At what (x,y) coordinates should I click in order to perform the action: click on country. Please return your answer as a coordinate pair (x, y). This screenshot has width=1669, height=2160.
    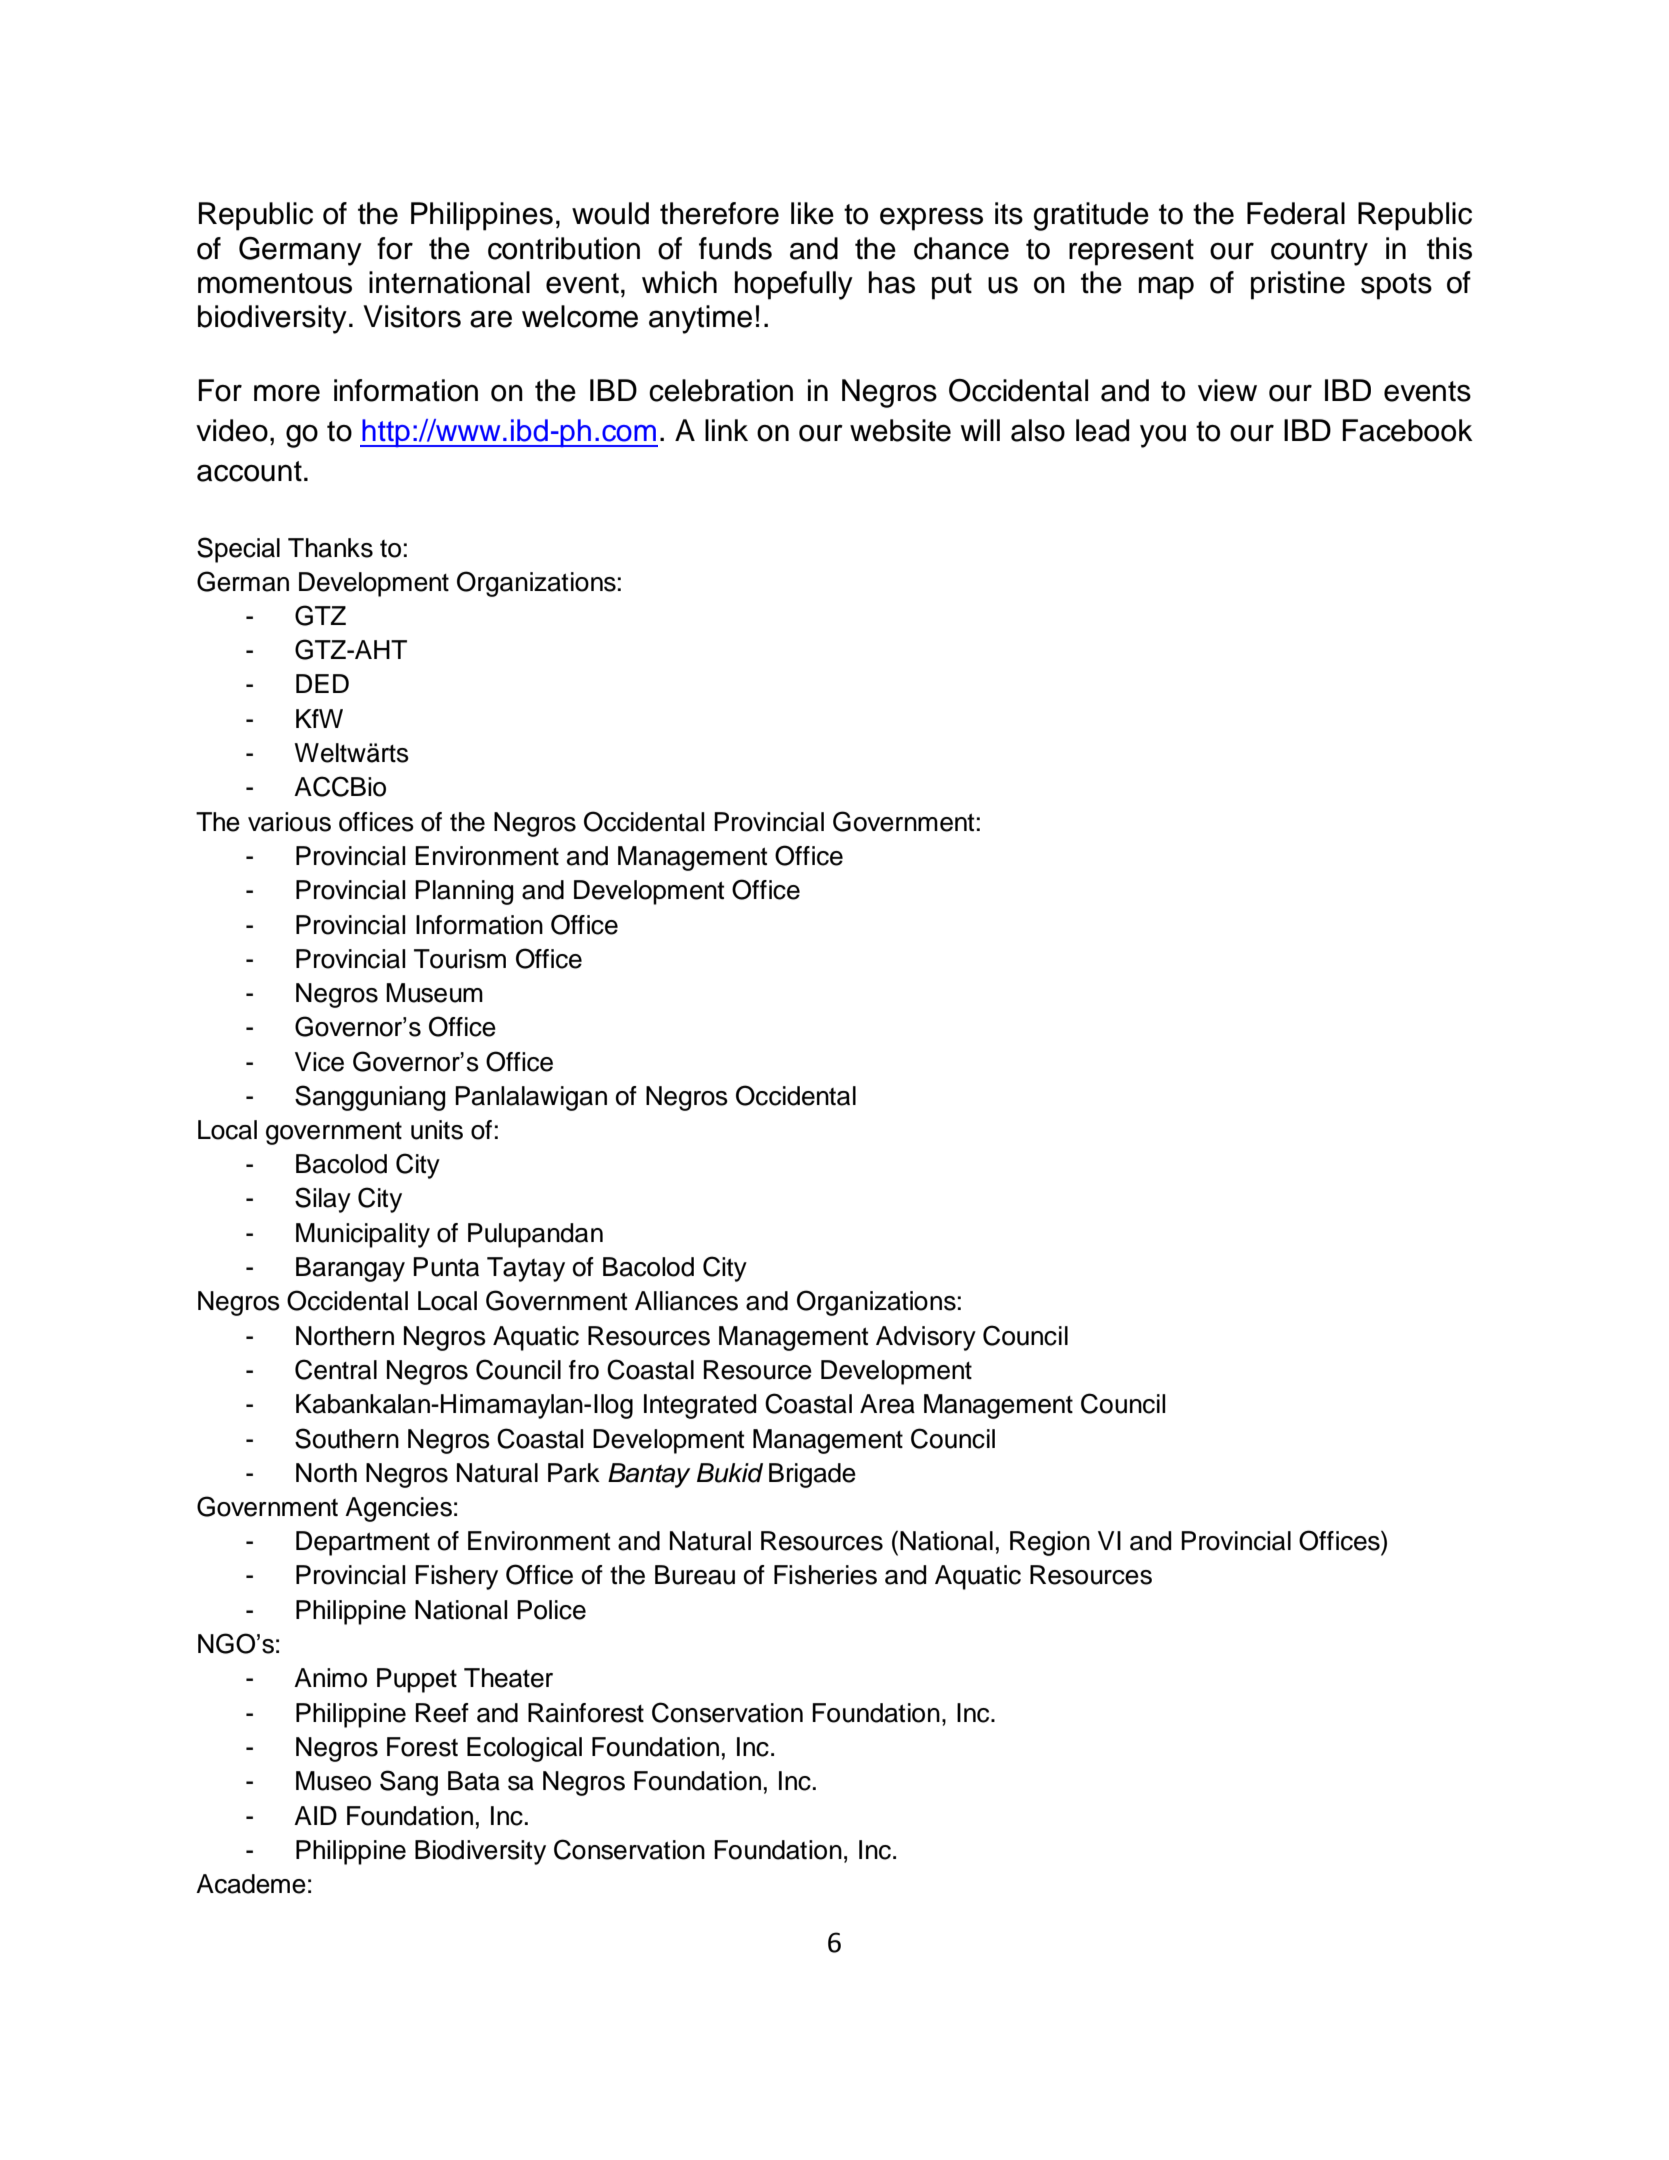
    Looking at the image, I should click on (1319, 252).
